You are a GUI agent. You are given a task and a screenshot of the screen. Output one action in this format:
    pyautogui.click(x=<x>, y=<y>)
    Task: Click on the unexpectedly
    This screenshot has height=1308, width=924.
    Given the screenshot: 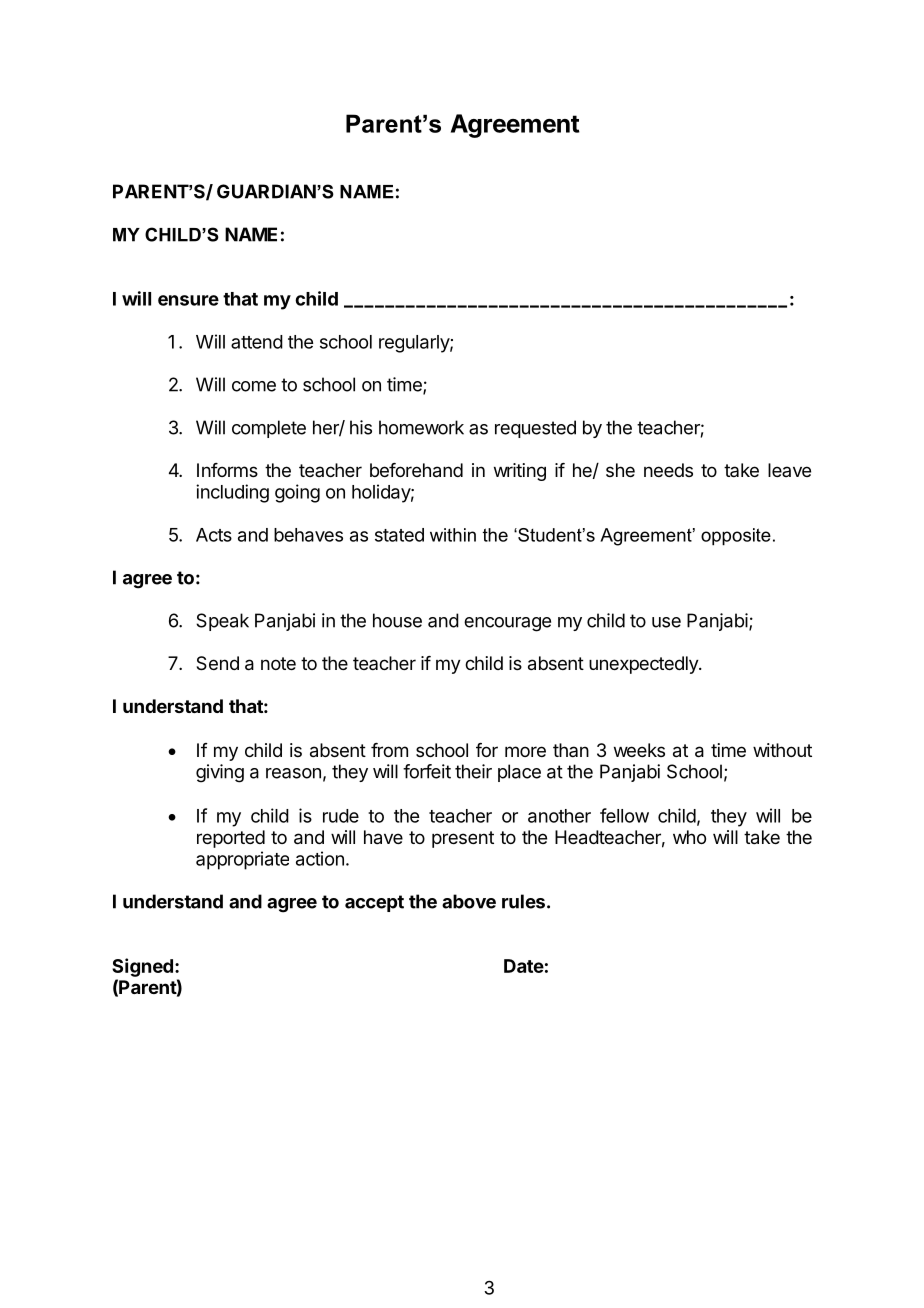 What is the action you would take?
    pyautogui.click(x=644, y=665)
